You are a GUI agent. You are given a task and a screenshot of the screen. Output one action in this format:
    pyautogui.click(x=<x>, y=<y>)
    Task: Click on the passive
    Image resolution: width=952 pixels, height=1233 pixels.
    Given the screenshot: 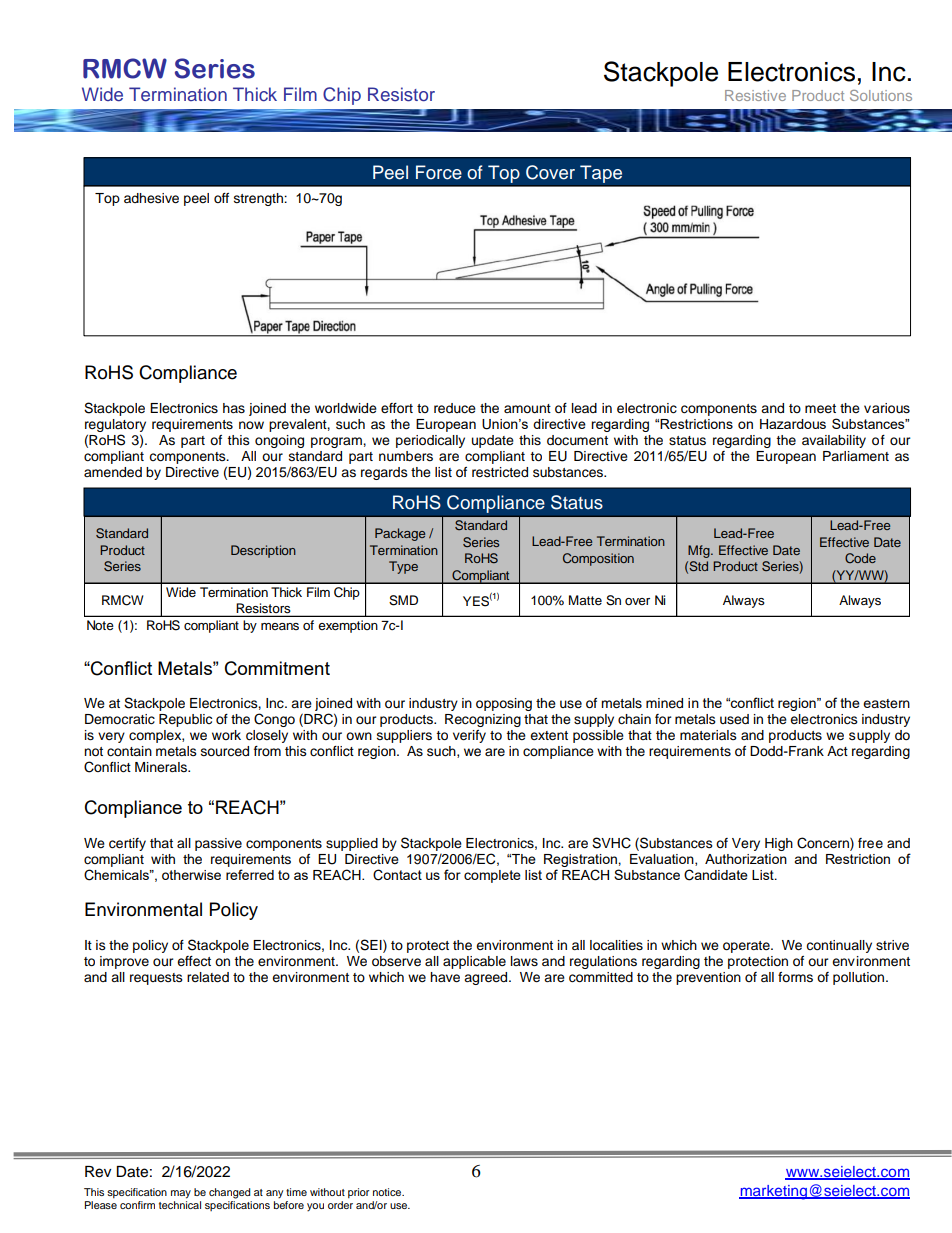 What is the action you would take?
    pyautogui.click(x=218, y=844)
